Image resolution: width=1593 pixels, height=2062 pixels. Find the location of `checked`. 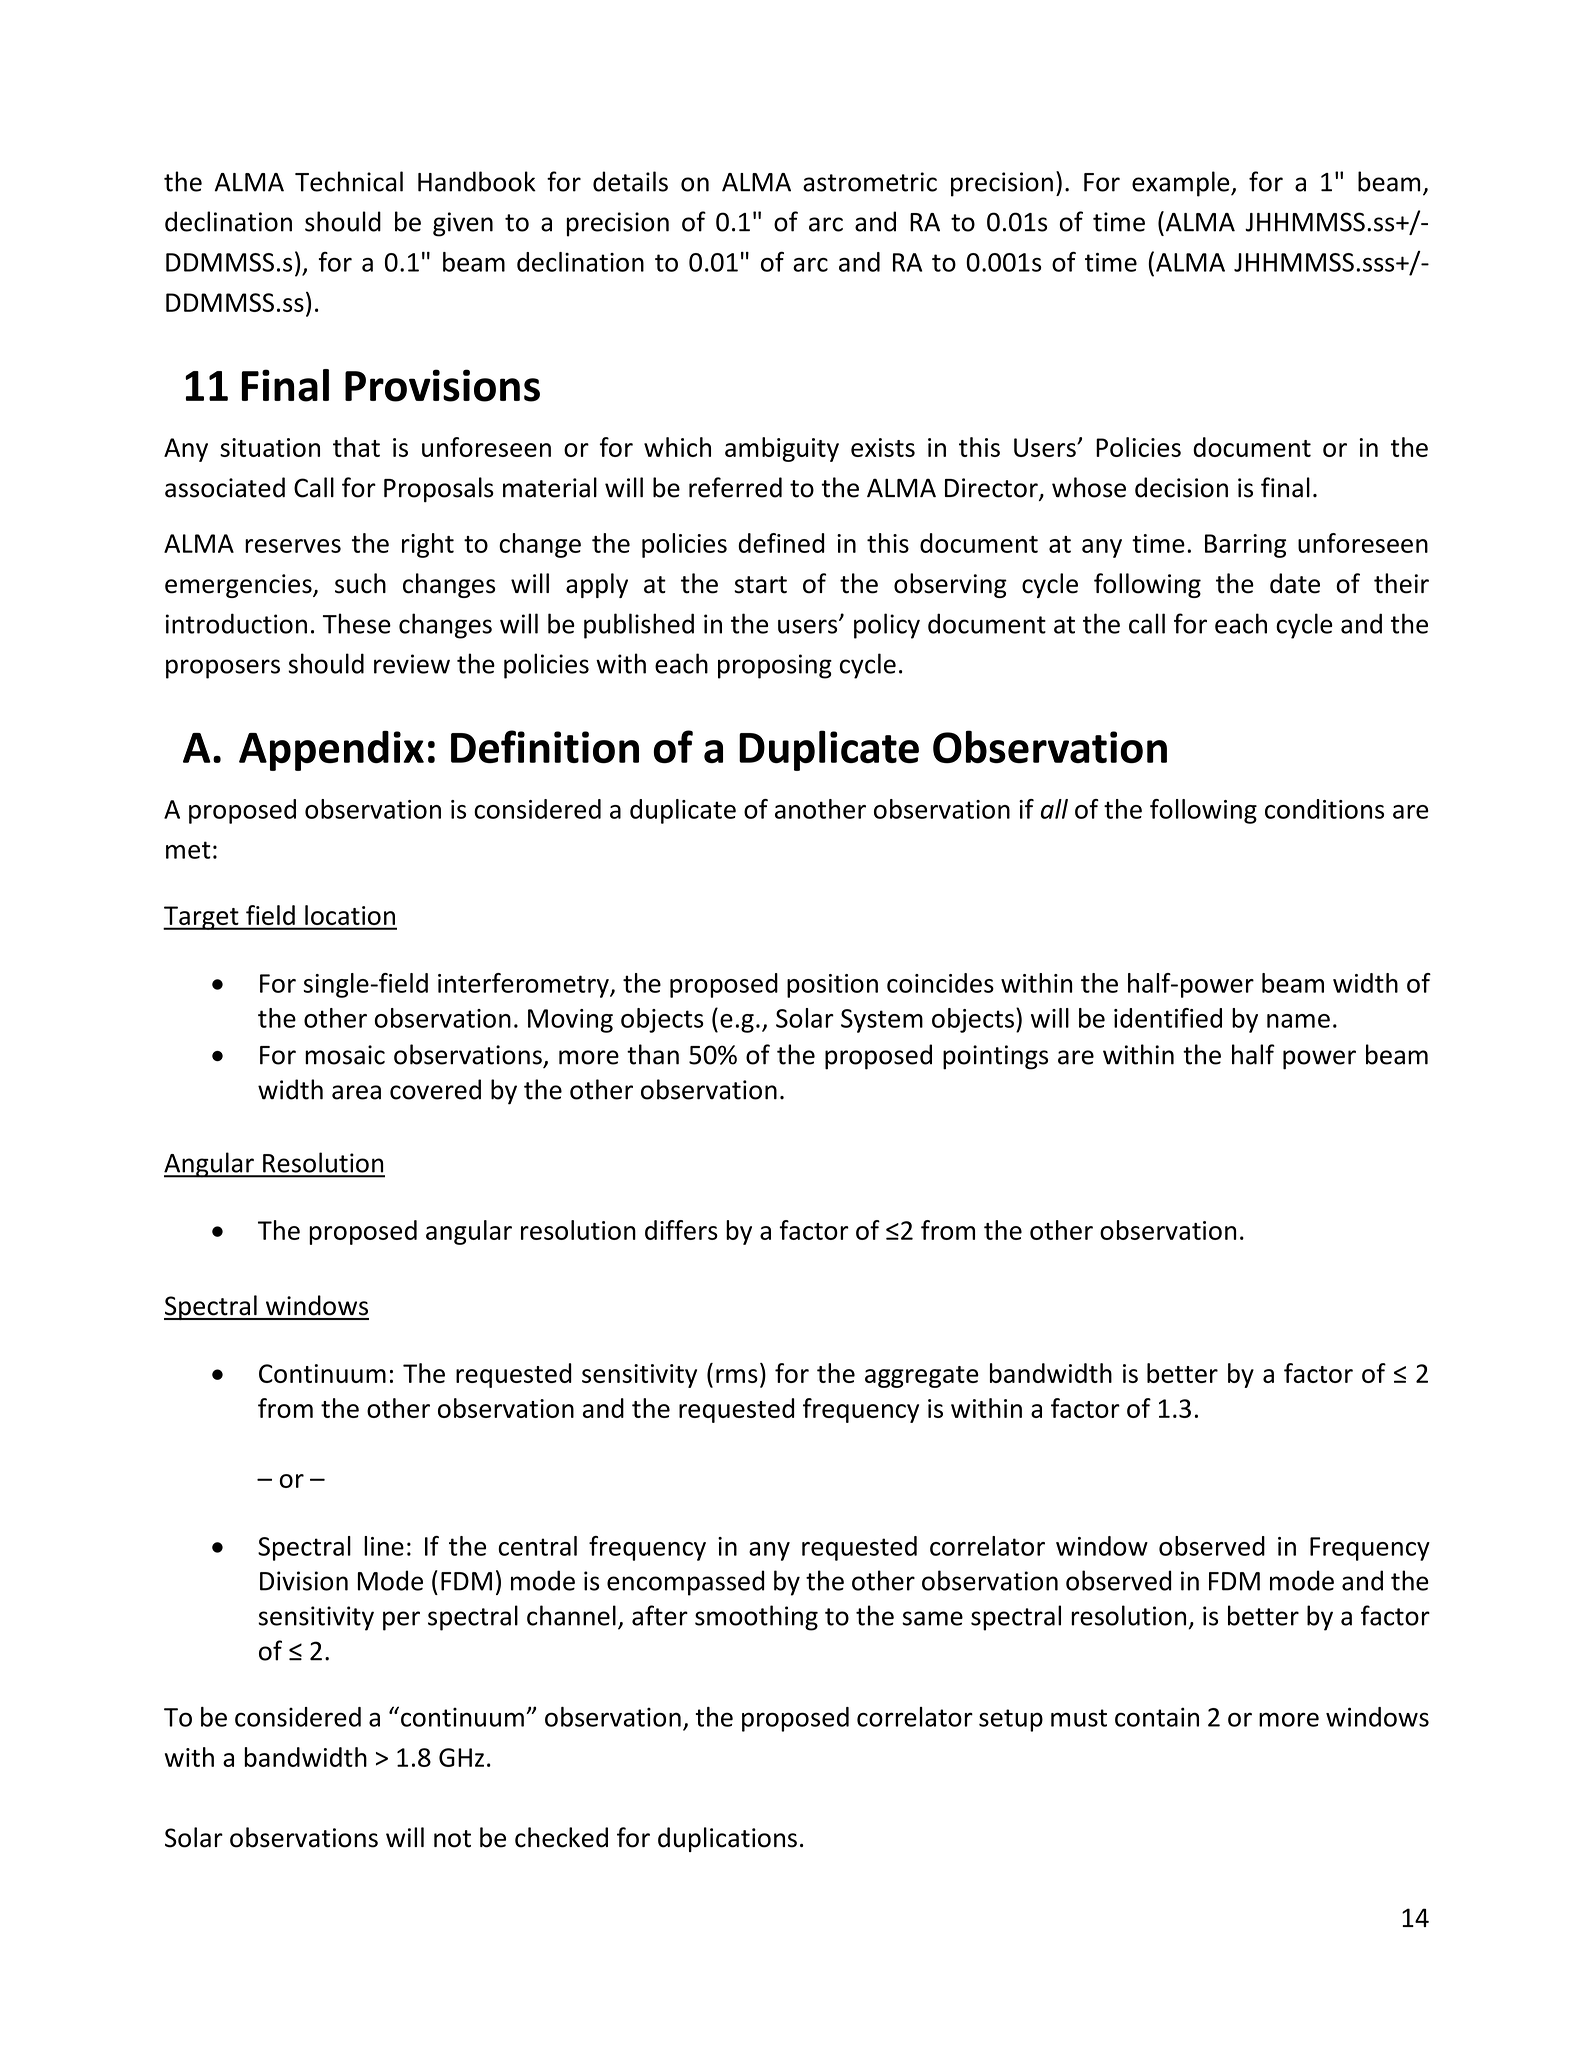

checked is located at coordinates (561, 1837).
